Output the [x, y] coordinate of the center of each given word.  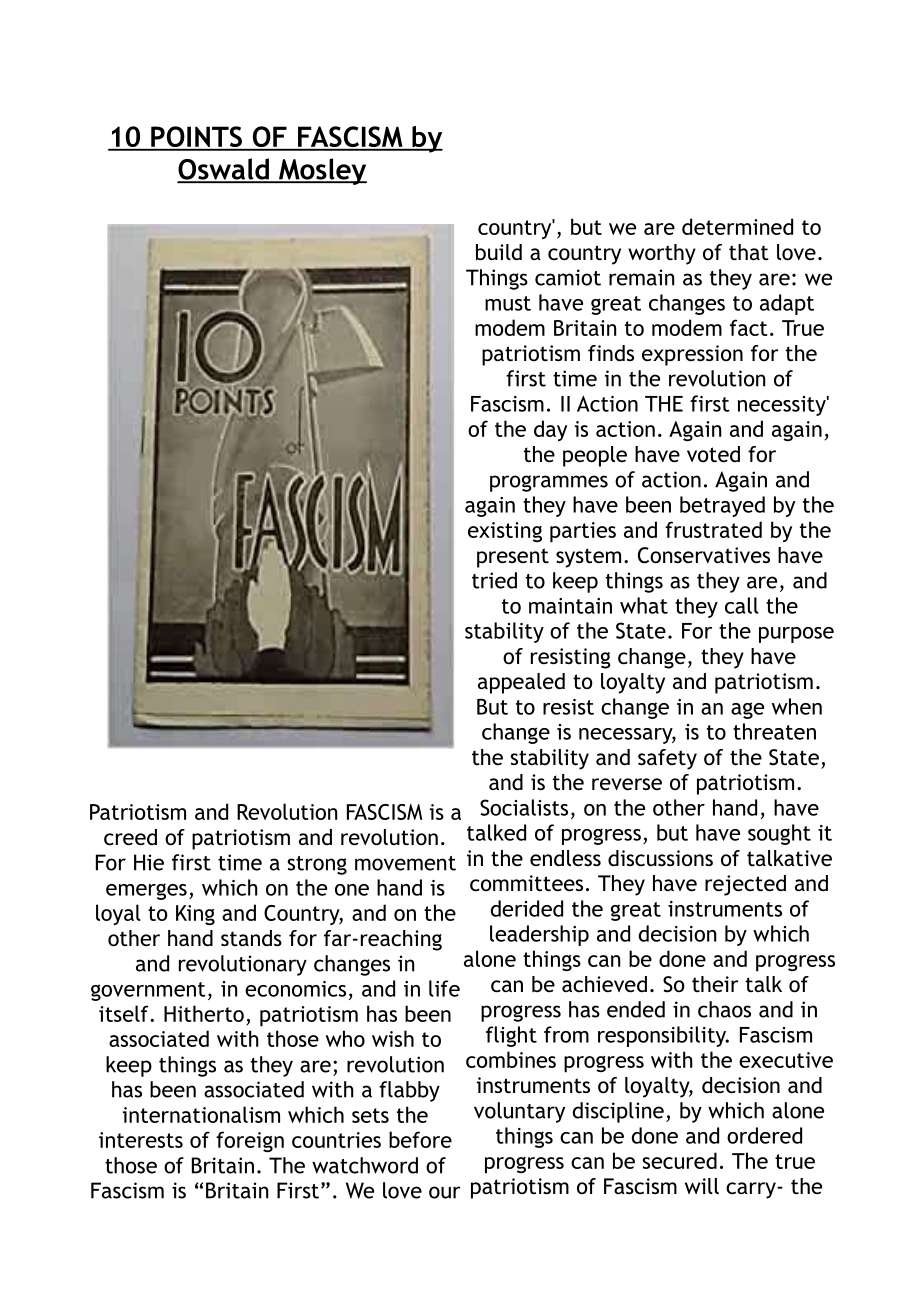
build [499, 252]
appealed [521, 683]
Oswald [224, 170]
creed [130, 837]
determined [737, 226]
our [444, 1192]
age [747, 710]
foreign [250, 1141]
